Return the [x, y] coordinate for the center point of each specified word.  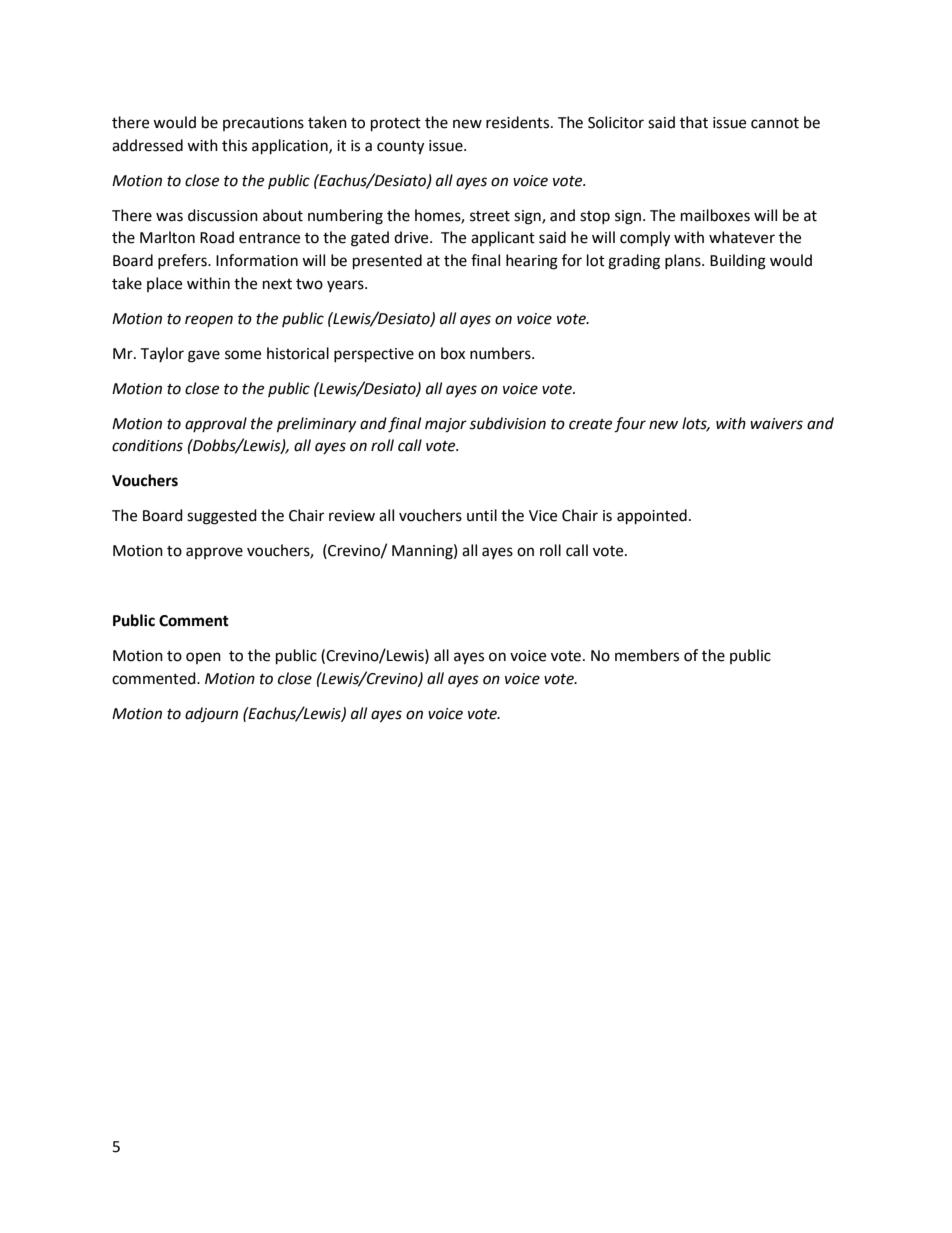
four [630, 425]
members [647, 655]
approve [214, 553]
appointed [652, 517]
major [446, 425]
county [400, 148]
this [234, 145]
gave [204, 356]
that [694, 122]
